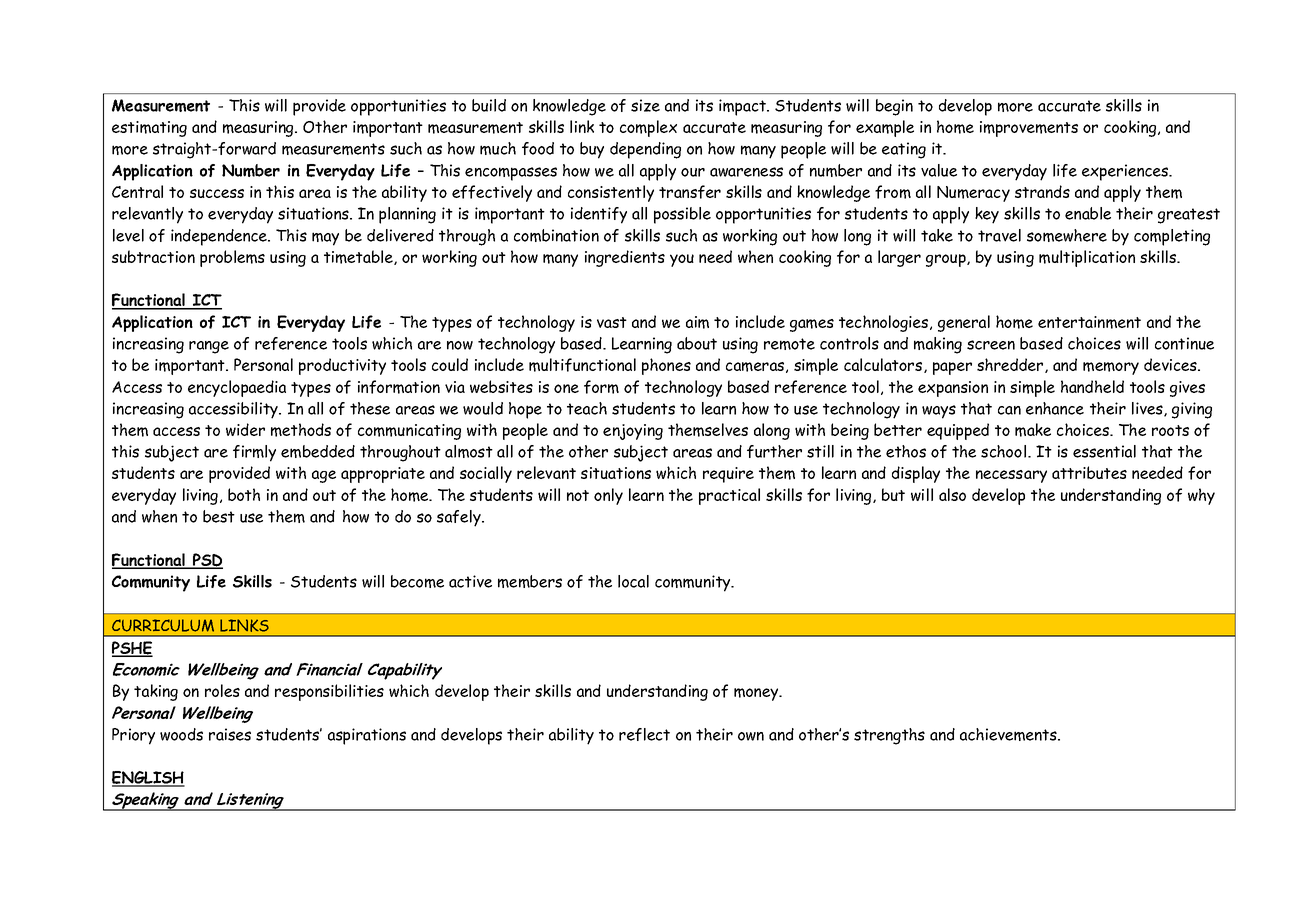 This page has width=1308, height=924. What do you see at coordinates (149, 129) in the page?
I see `estimating` at bounding box center [149, 129].
